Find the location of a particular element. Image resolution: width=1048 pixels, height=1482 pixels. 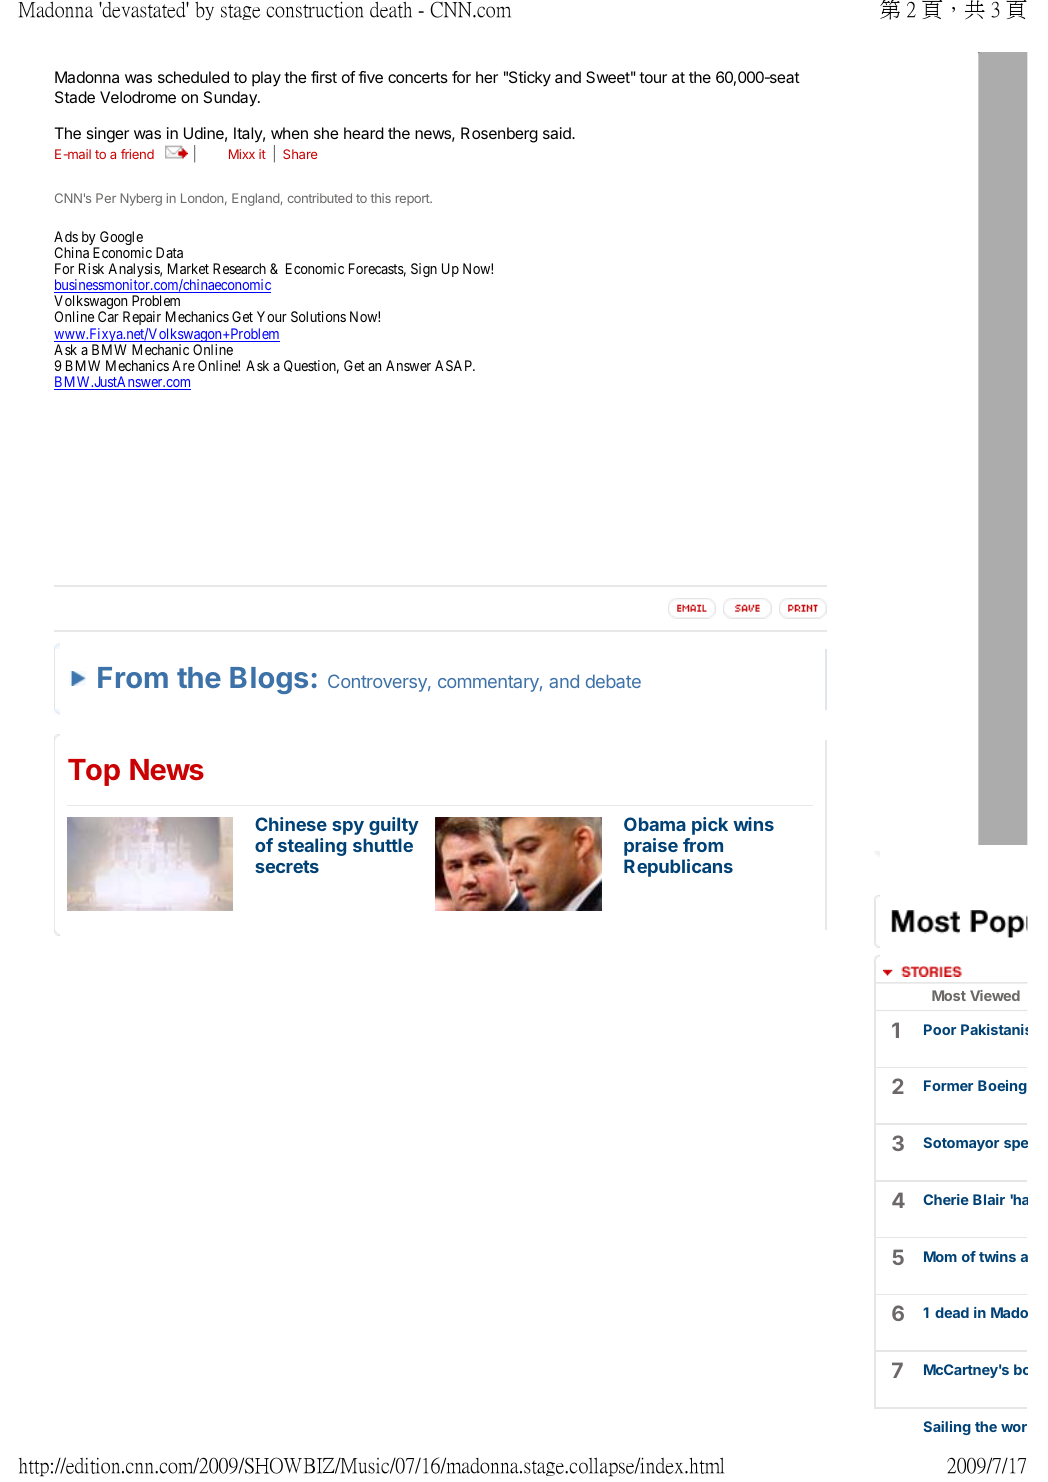

pick is located at coordinates (710, 826).
